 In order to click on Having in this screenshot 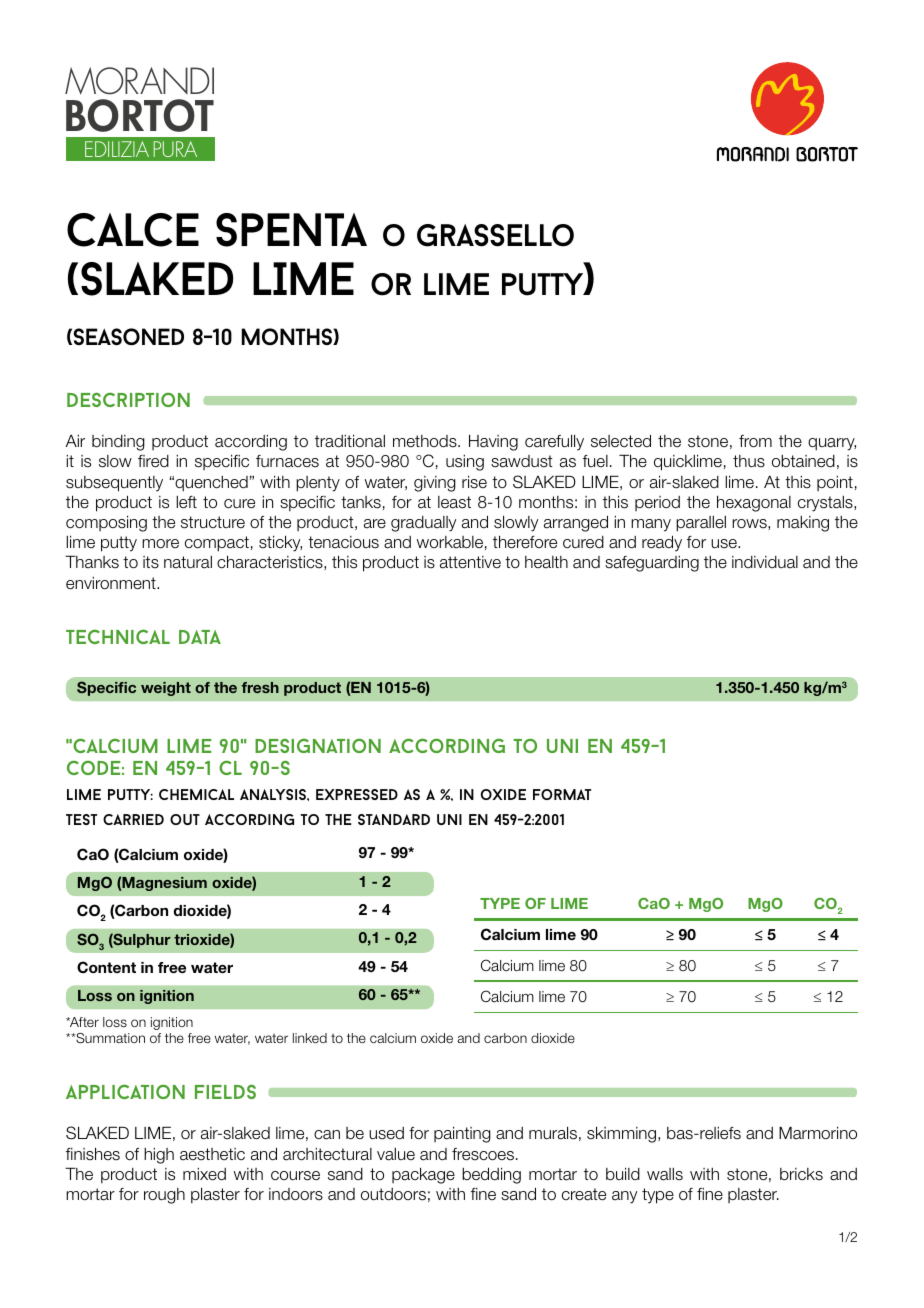, I will do `click(493, 442)`.
